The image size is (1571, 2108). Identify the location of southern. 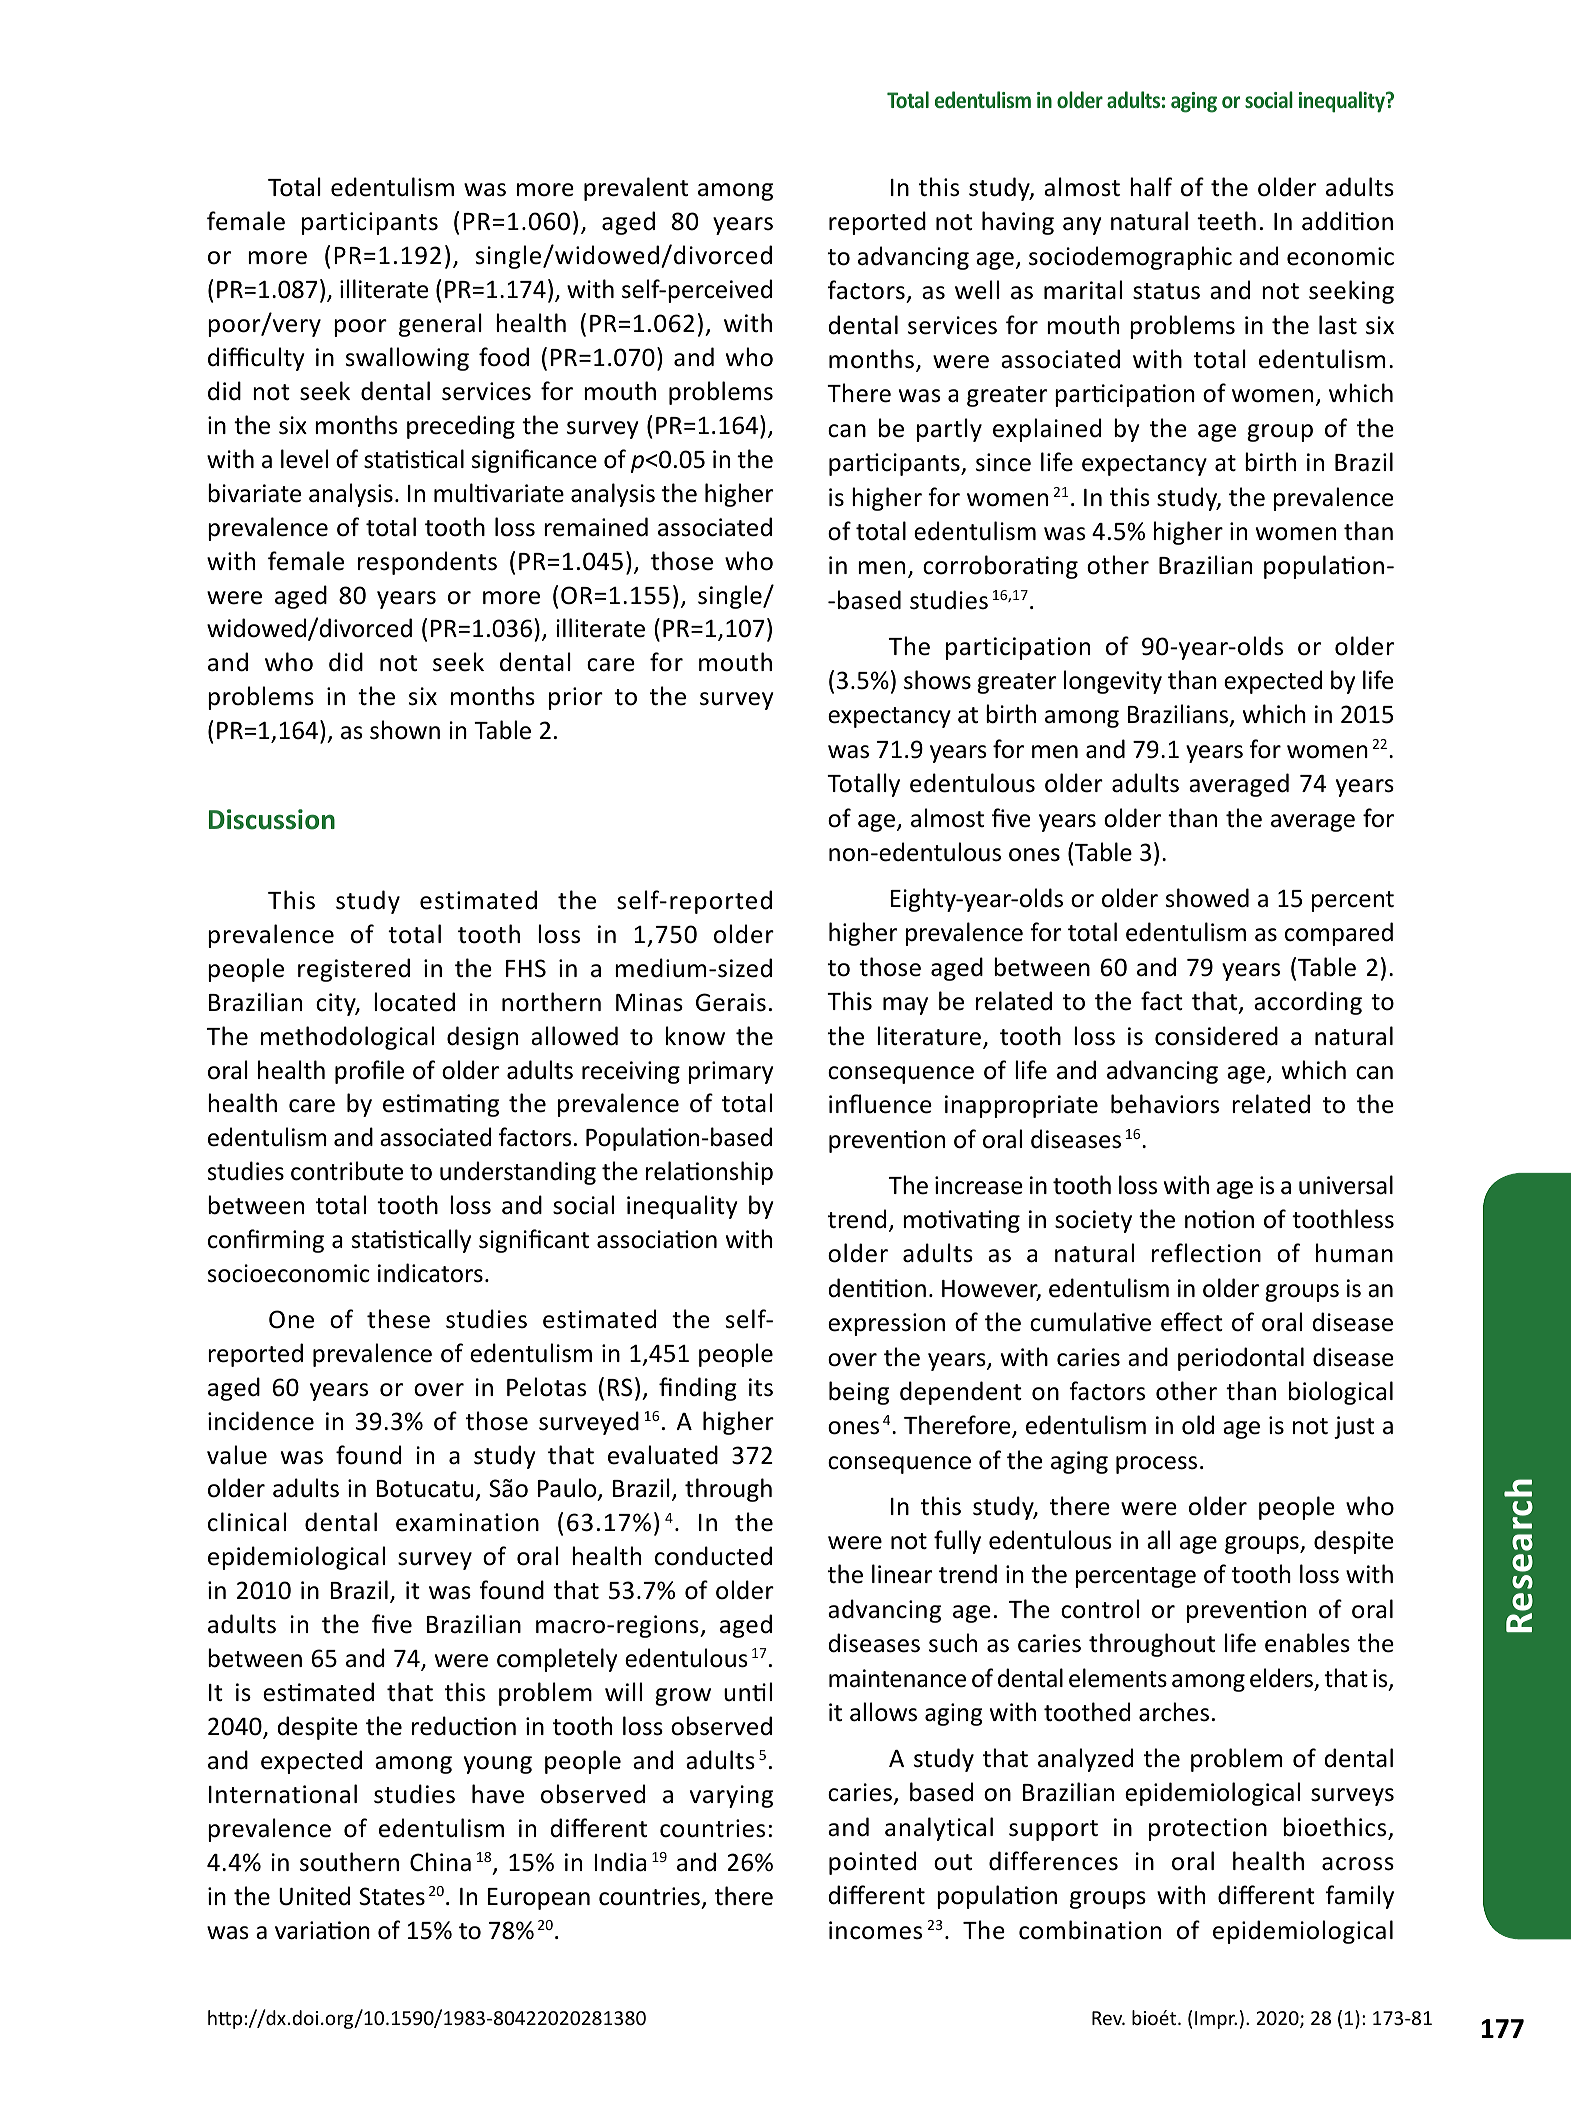
(349, 1862).
